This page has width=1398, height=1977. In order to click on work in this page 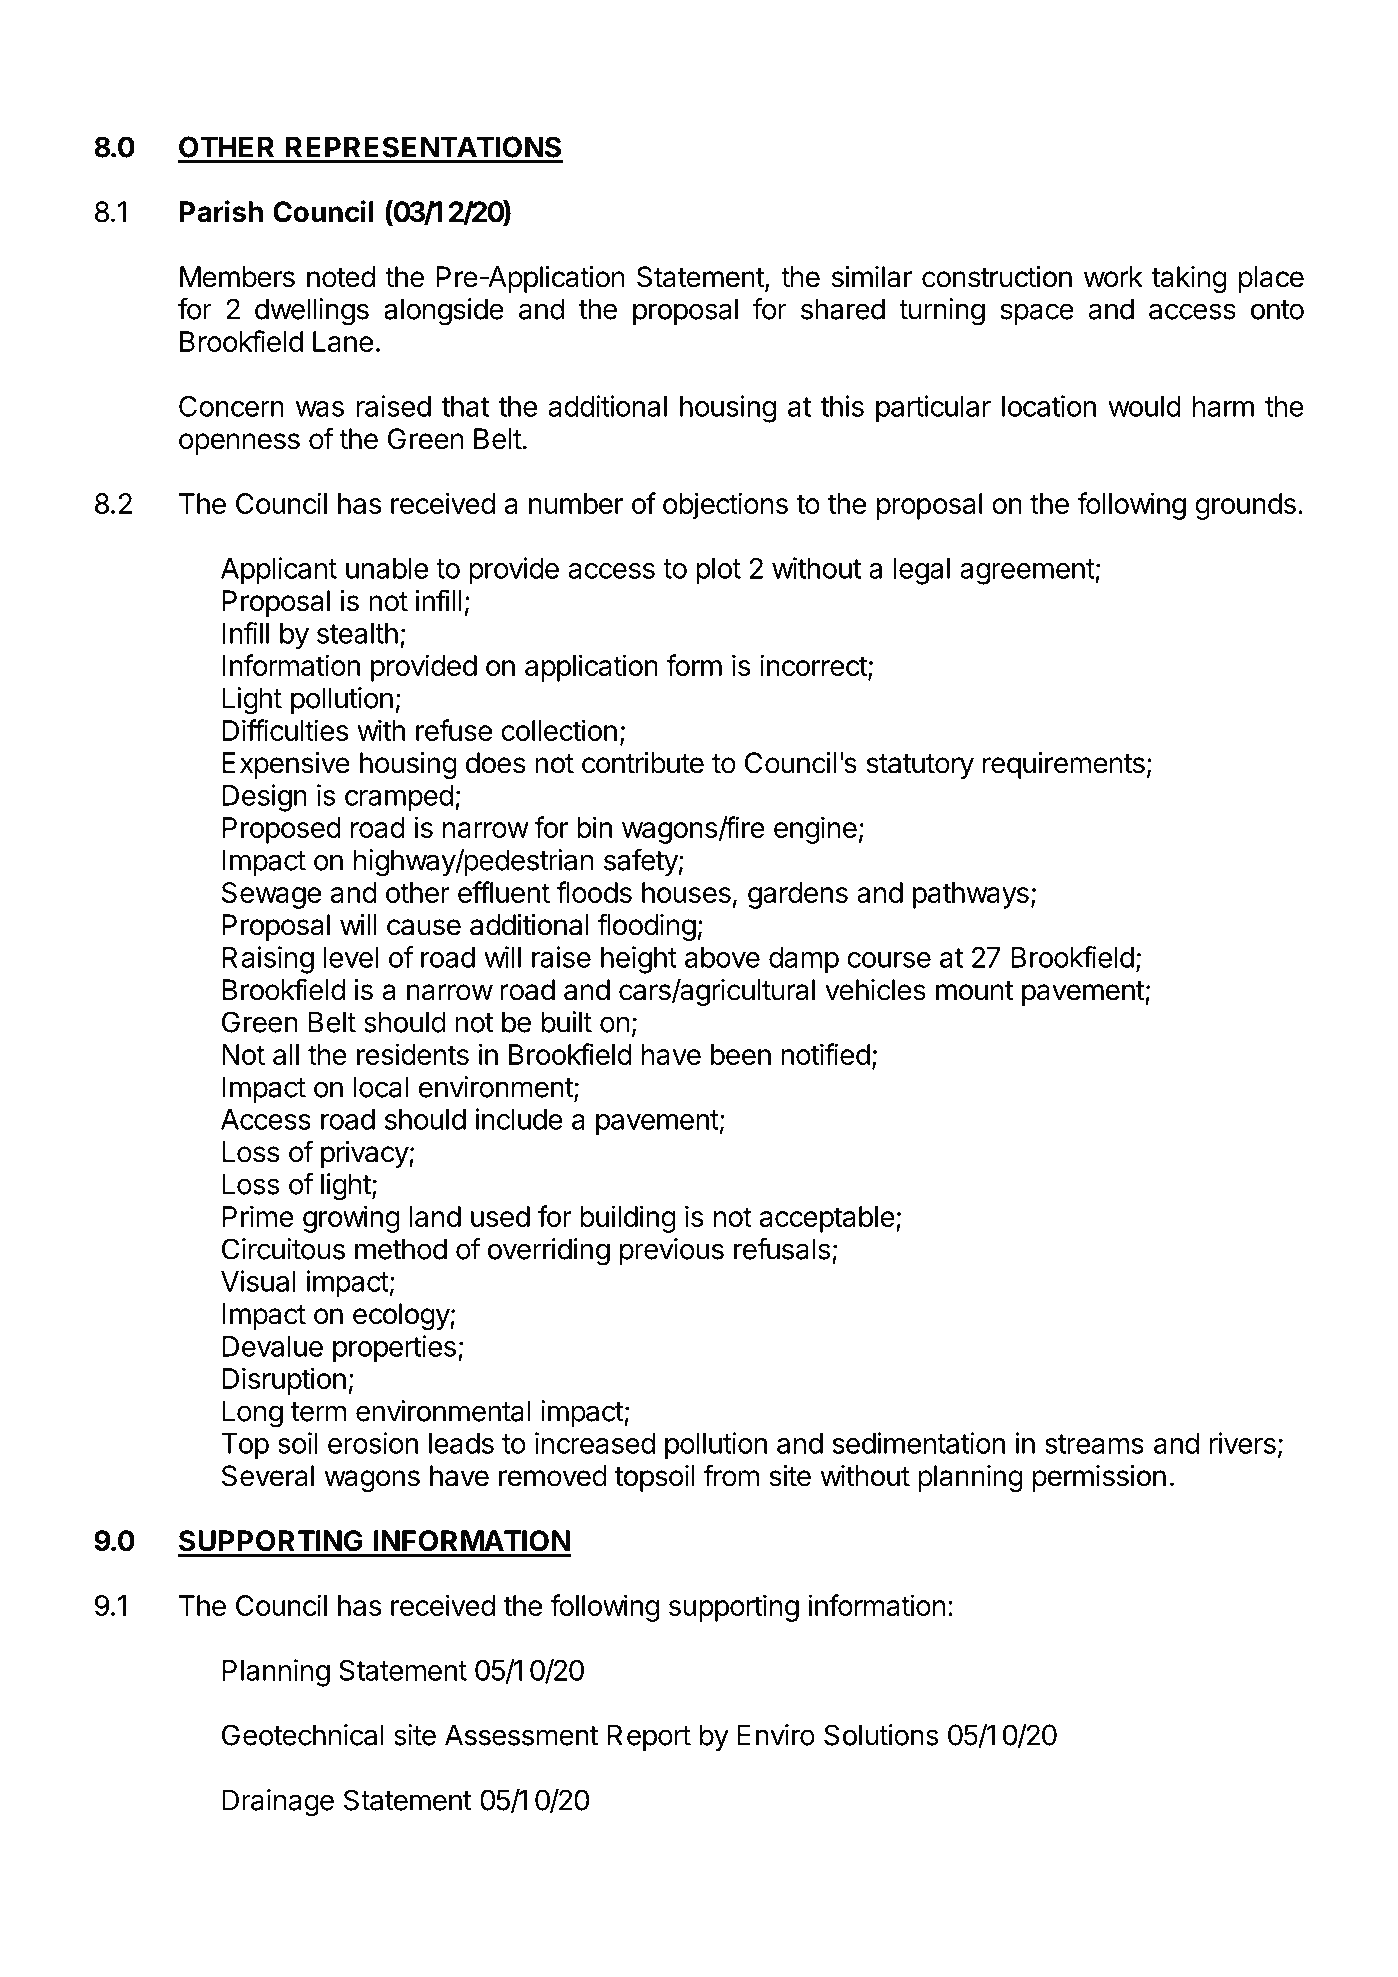, I will do `click(1113, 277)`.
